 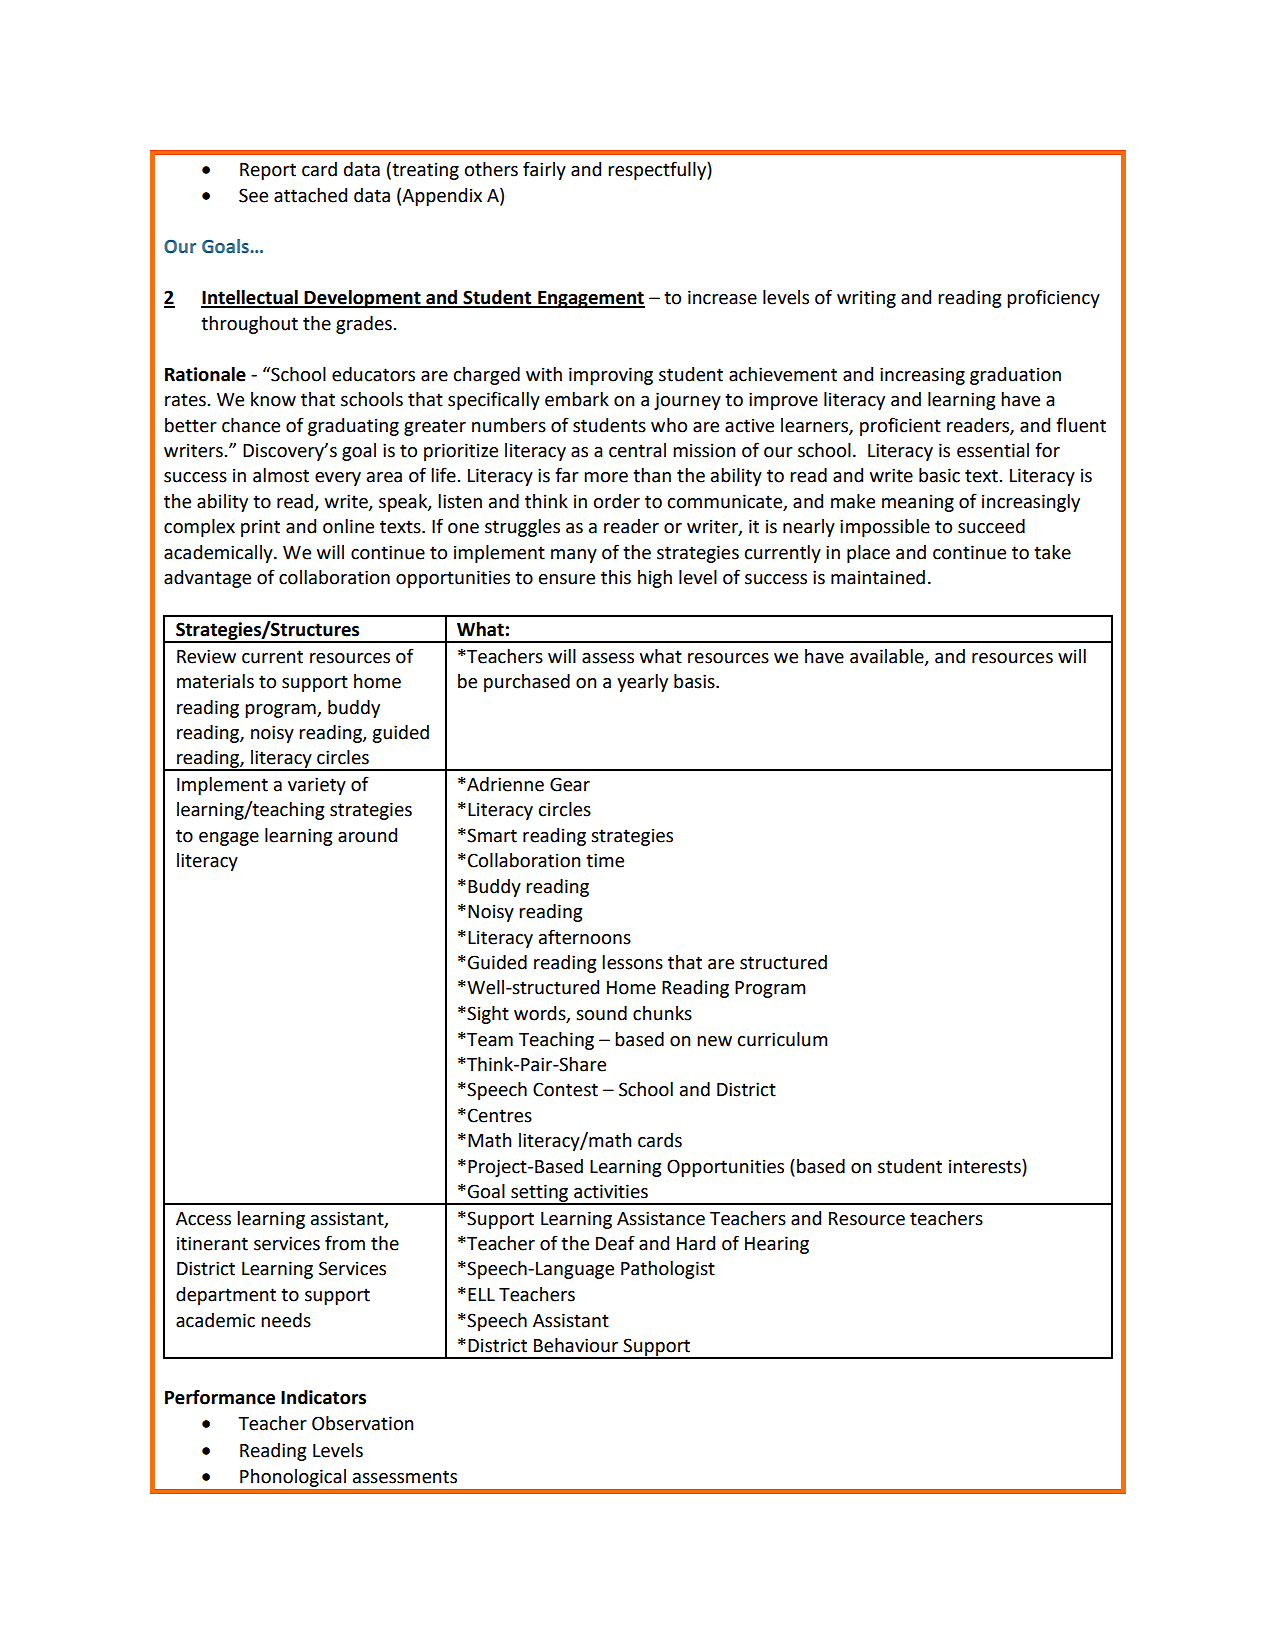 I want to click on maintained, so click(x=878, y=577).
